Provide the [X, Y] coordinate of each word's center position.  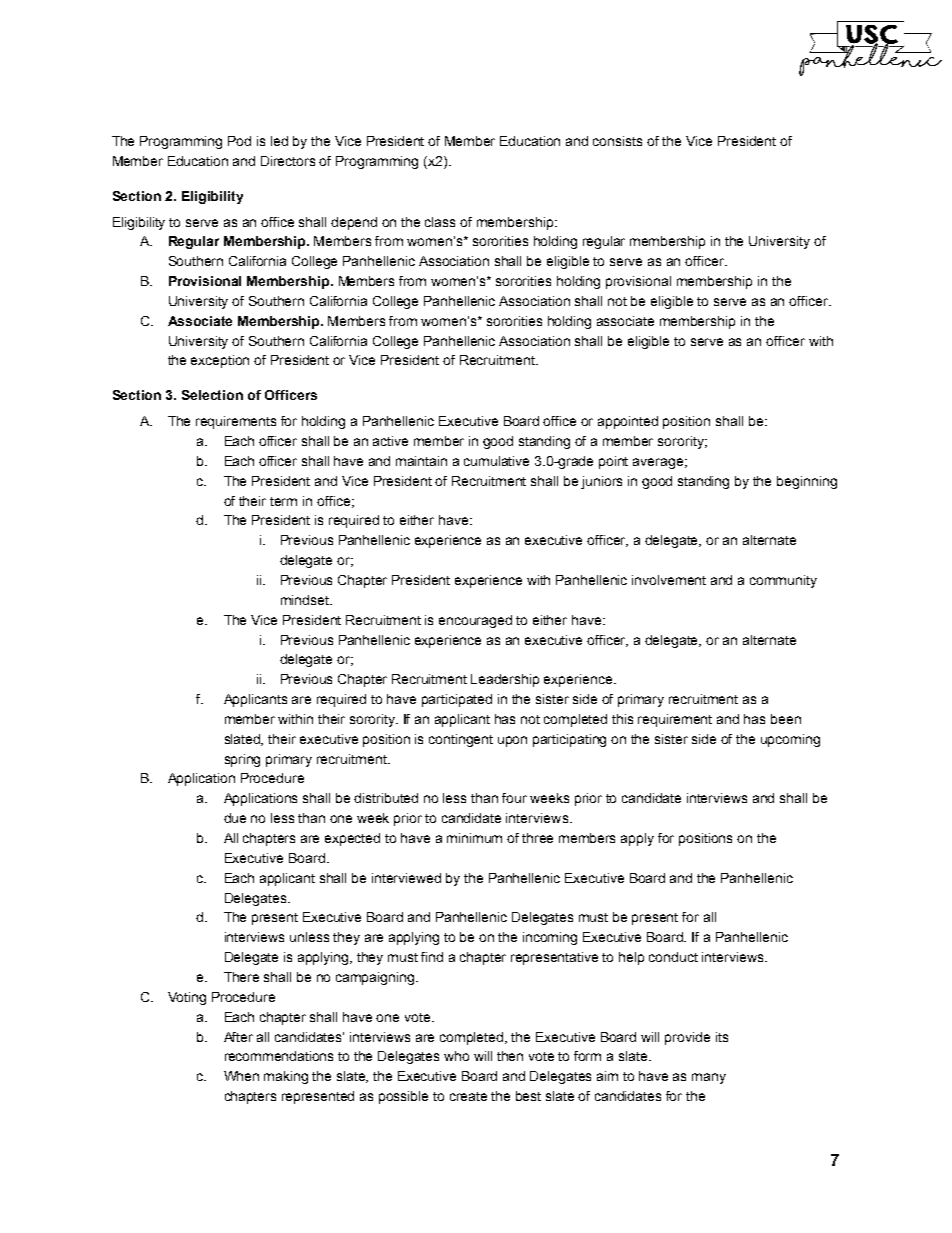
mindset [306, 600]
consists [617, 141]
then [510, 1056]
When [241, 1076]
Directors [288, 161]
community [783, 581]
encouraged [475, 621]
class [440, 222]
